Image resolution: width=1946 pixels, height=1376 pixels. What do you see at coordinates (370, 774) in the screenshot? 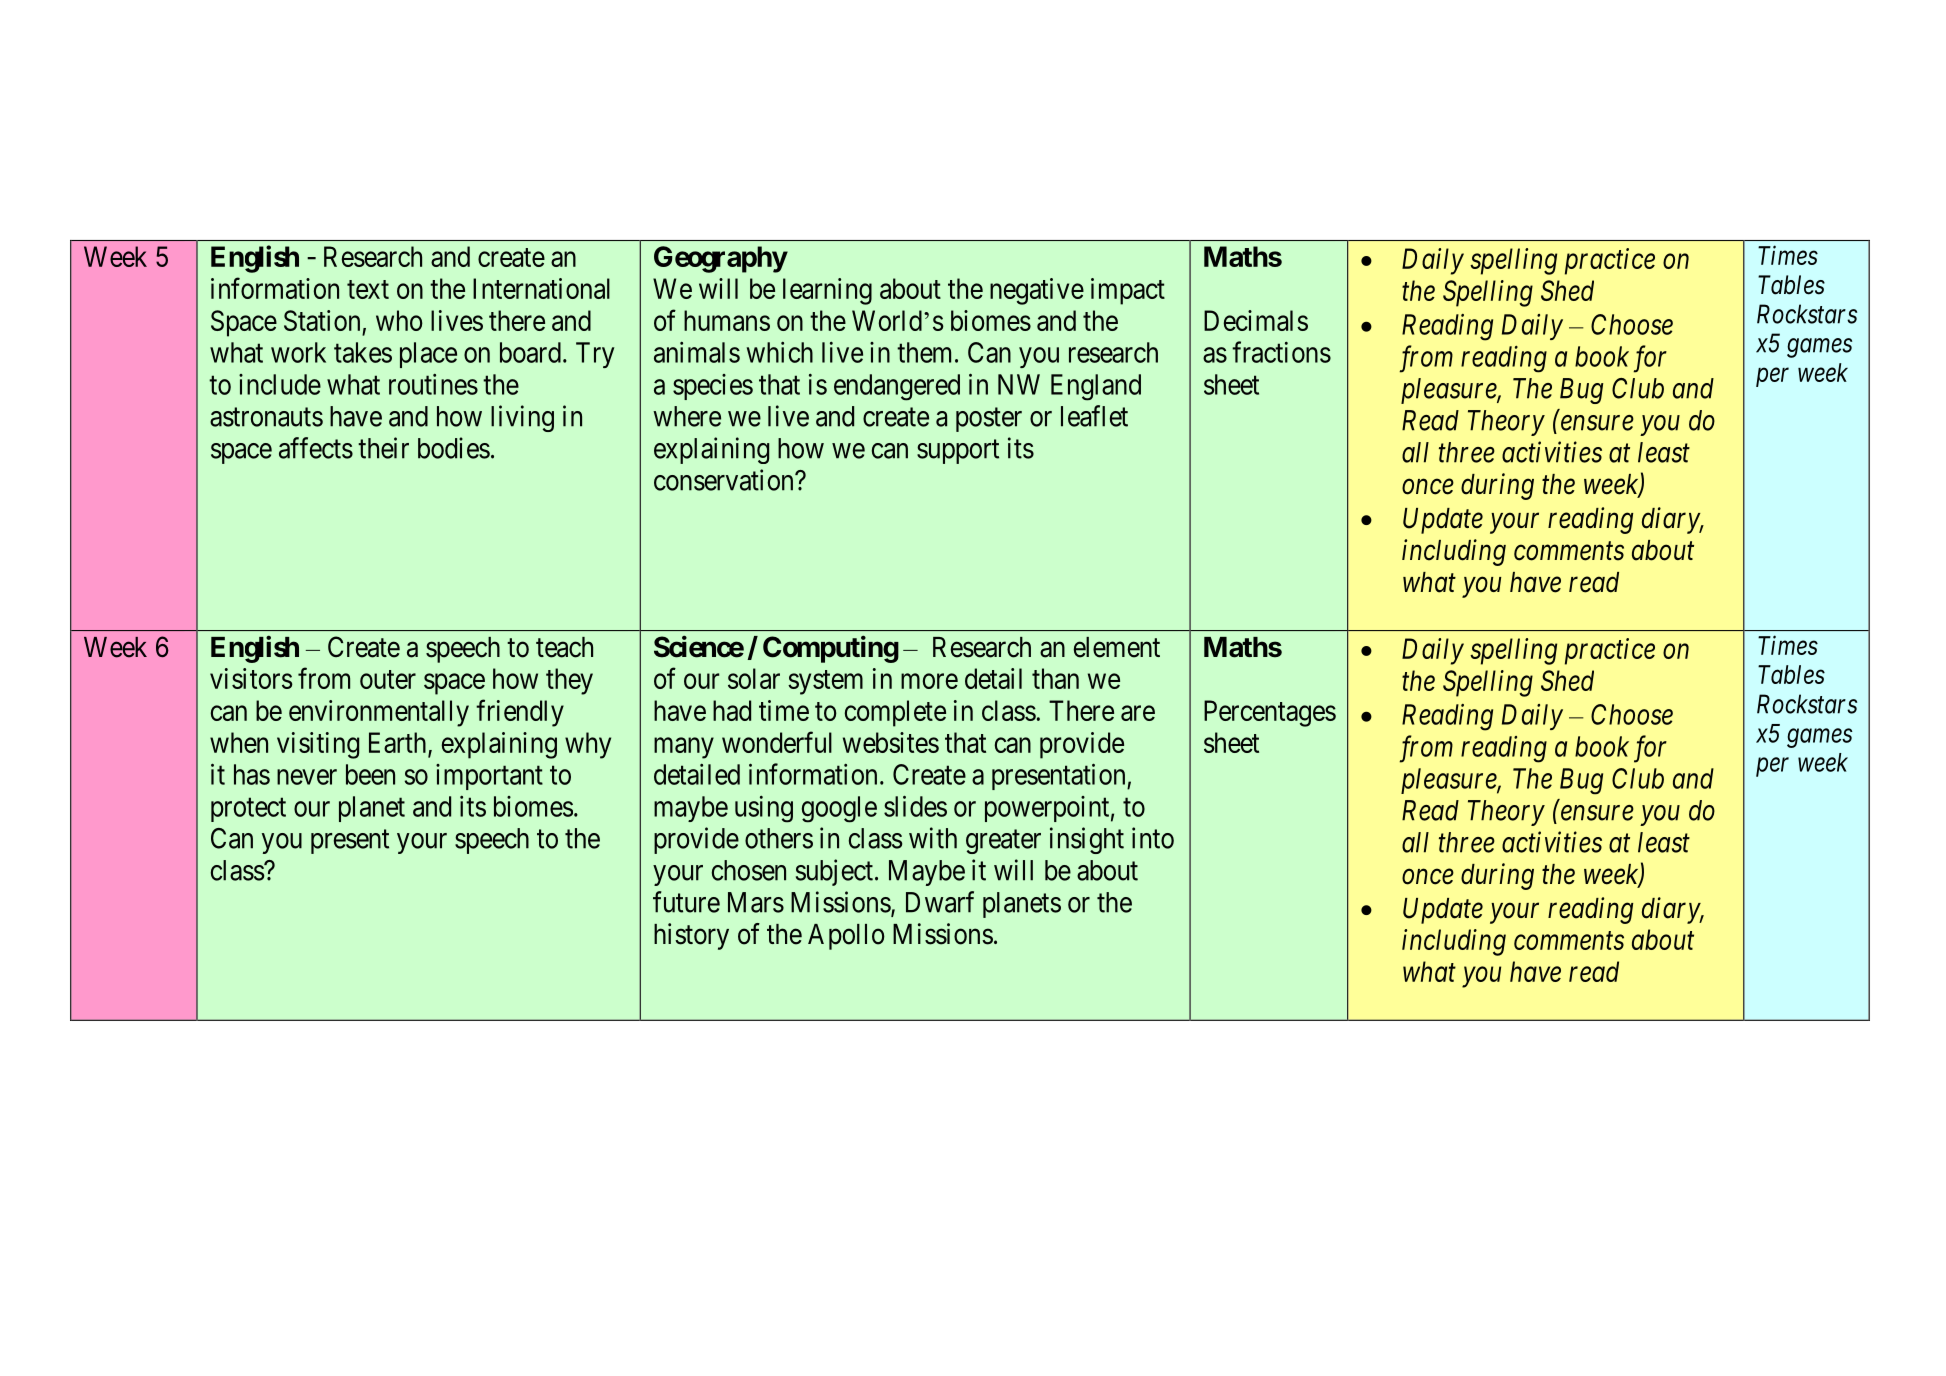
I see `been` at bounding box center [370, 774].
